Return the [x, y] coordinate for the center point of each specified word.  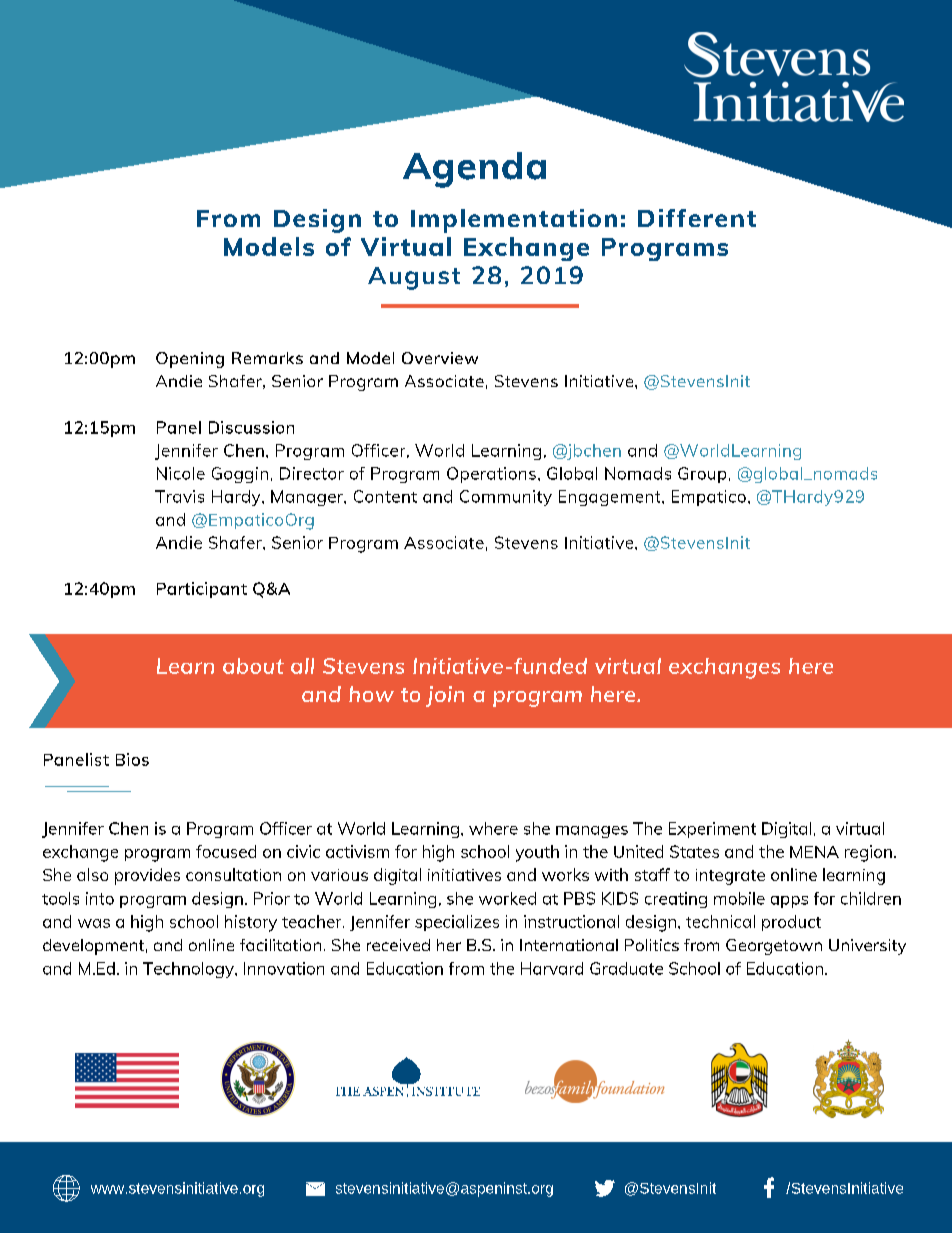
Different [697, 218]
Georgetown [774, 947]
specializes [457, 923]
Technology [189, 970]
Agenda [474, 170]
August [414, 278]
